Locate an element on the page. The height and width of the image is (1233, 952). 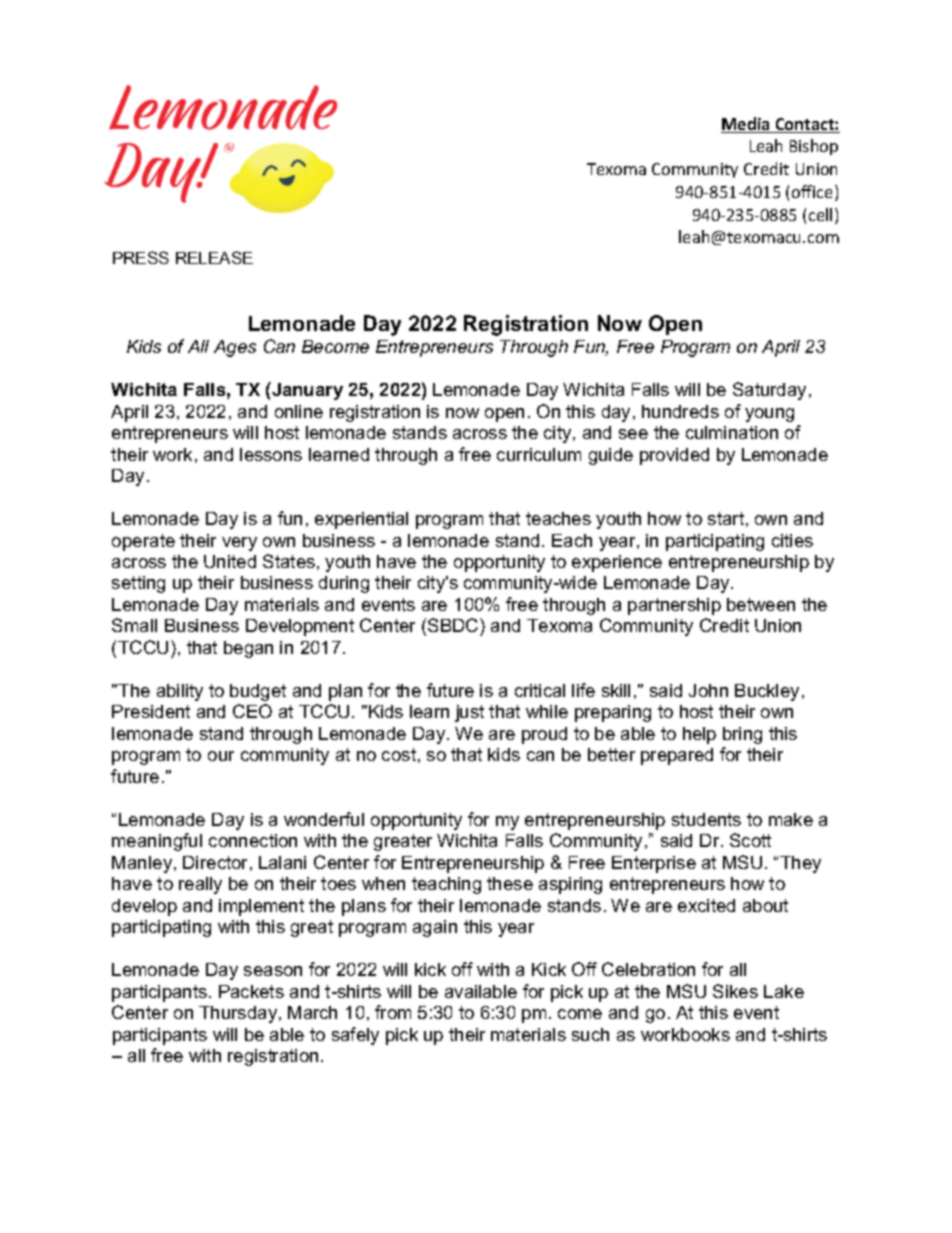
just is located at coordinates (469, 713).
